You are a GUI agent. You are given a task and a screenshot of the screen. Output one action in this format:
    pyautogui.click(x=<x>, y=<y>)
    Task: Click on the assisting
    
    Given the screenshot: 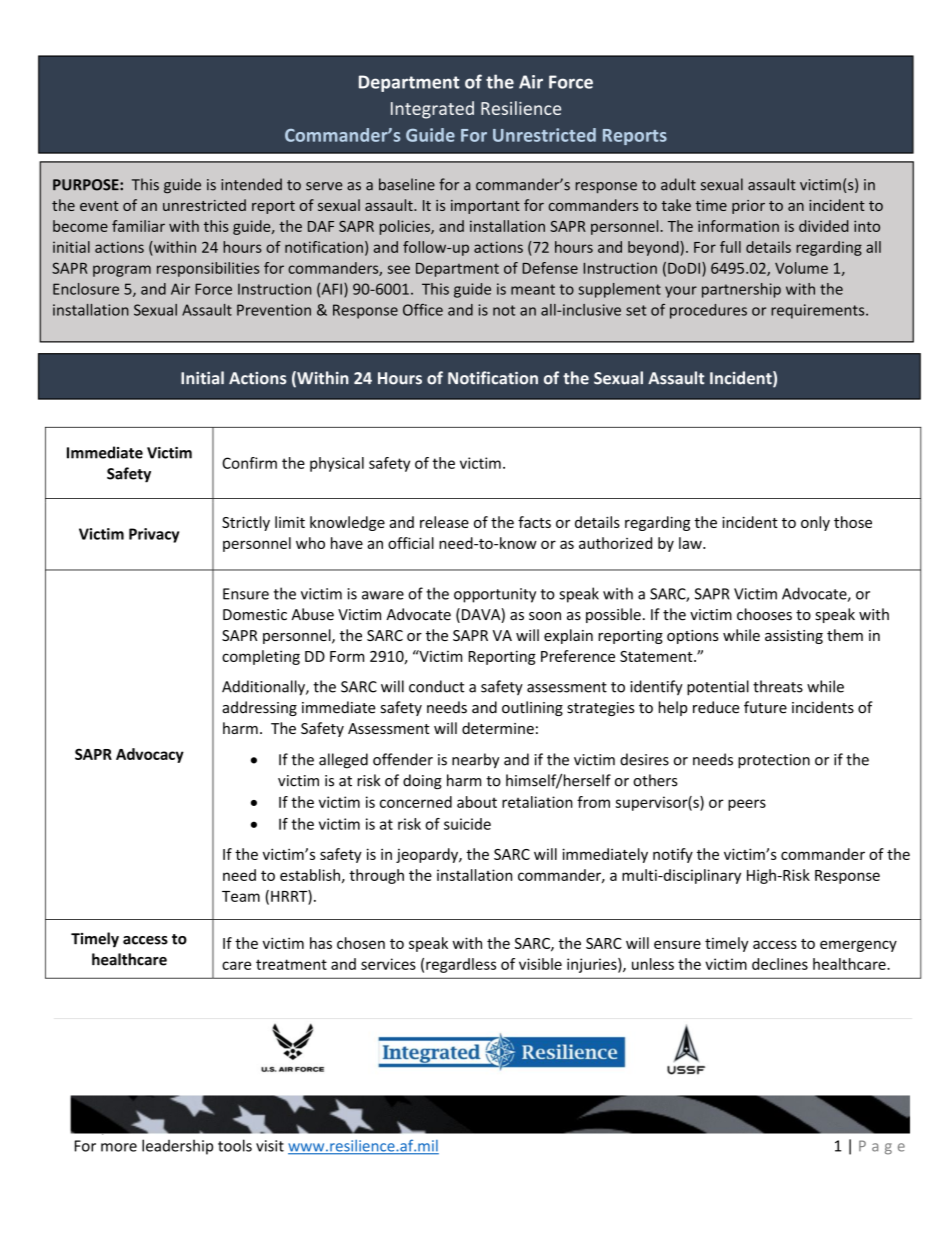 What is the action you would take?
    pyautogui.click(x=794, y=637)
